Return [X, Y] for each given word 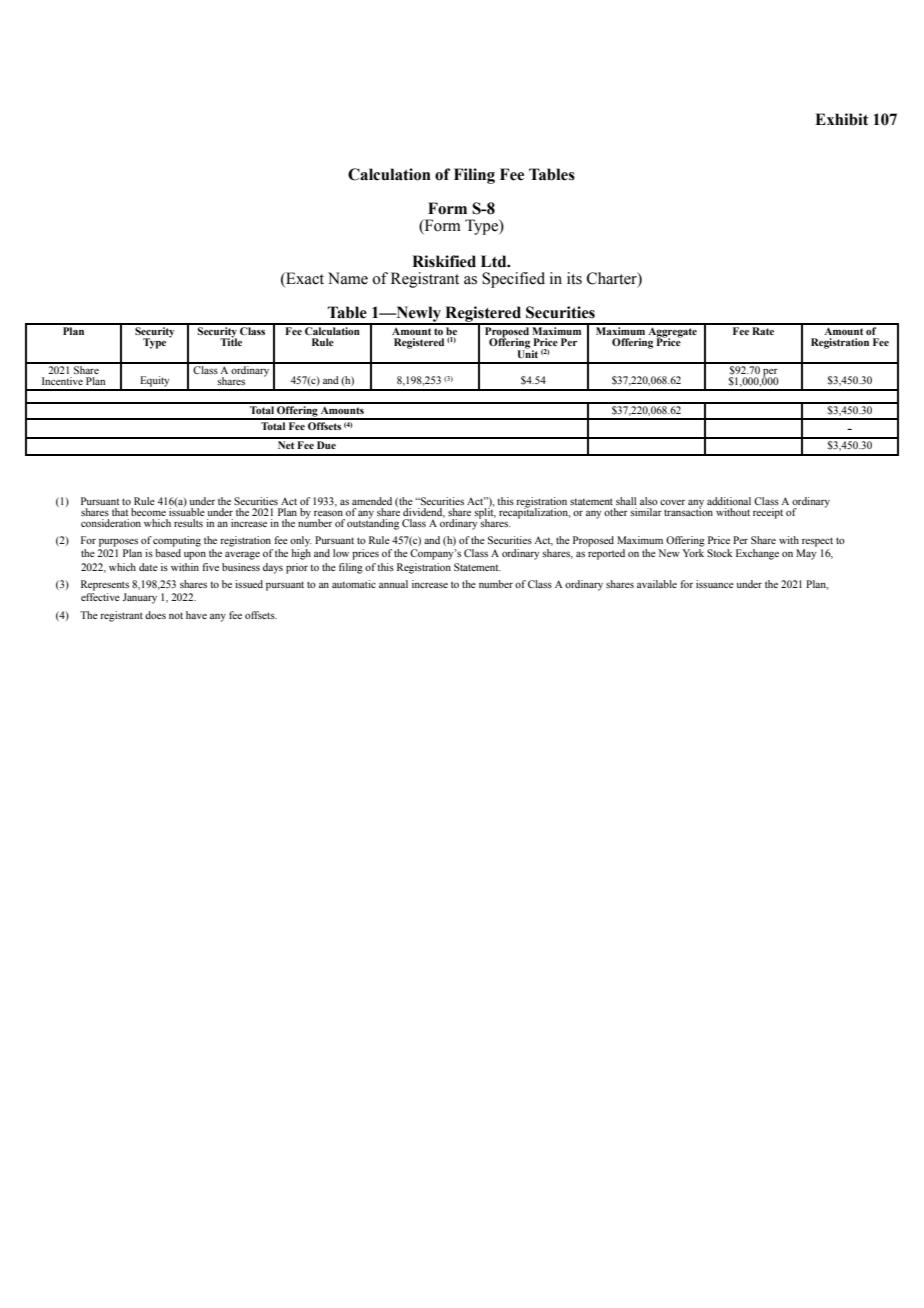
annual [393, 584]
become [148, 512]
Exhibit [841, 119]
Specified [513, 280]
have [196, 615]
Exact [304, 278]
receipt [768, 513]
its [574, 278]
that [120, 512]
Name [348, 278]
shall [626, 501]
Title [231, 341]
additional [729, 501]
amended [372, 501]
